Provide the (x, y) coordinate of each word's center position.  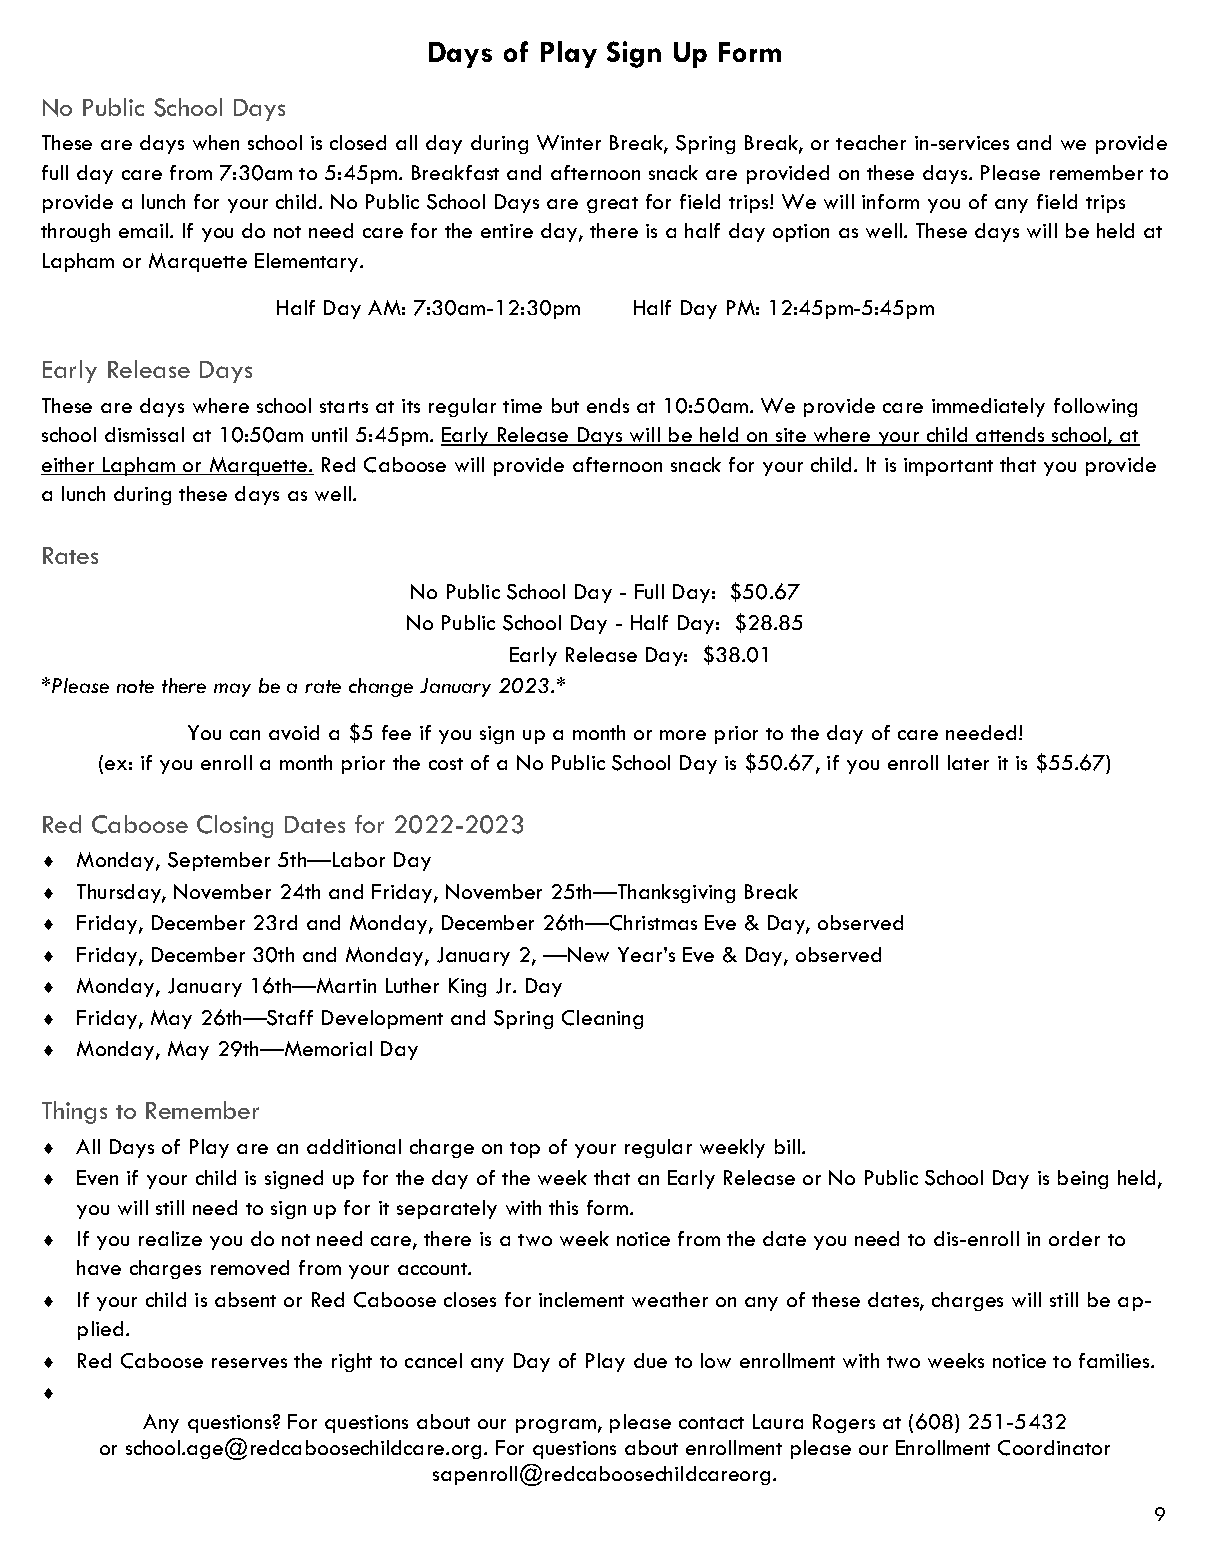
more (683, 735)
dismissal (144, 434)
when (216, 142)
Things (74, 1112)
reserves (249, 1363)
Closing (235, 826)
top (525, 1150)
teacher (871, 142)
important (948, 467)
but (565, 405)
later (968, 762)
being (1083, 1179)
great (612, 205)
